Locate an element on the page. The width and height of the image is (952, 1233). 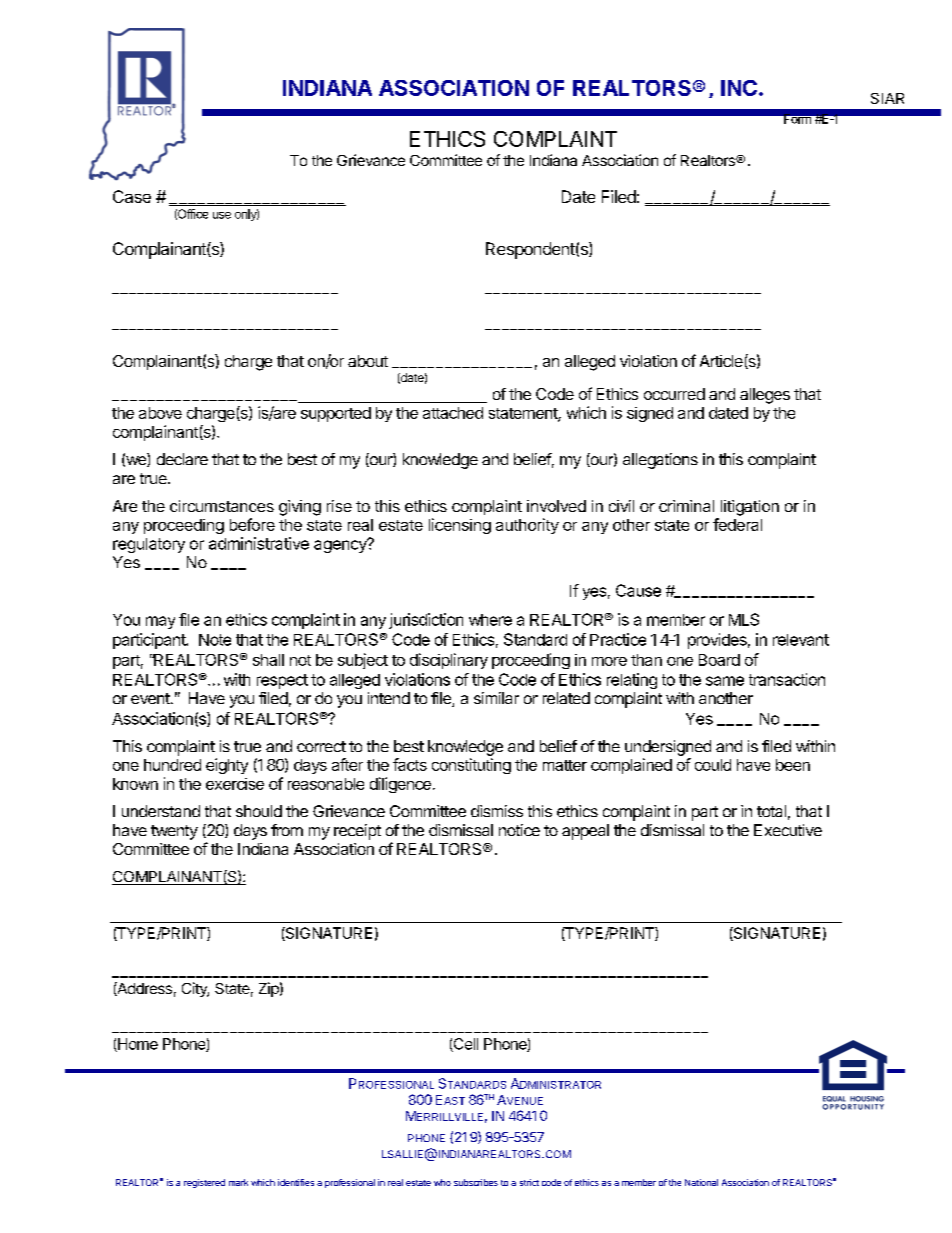
Board is located at coordinates (719, 660).
